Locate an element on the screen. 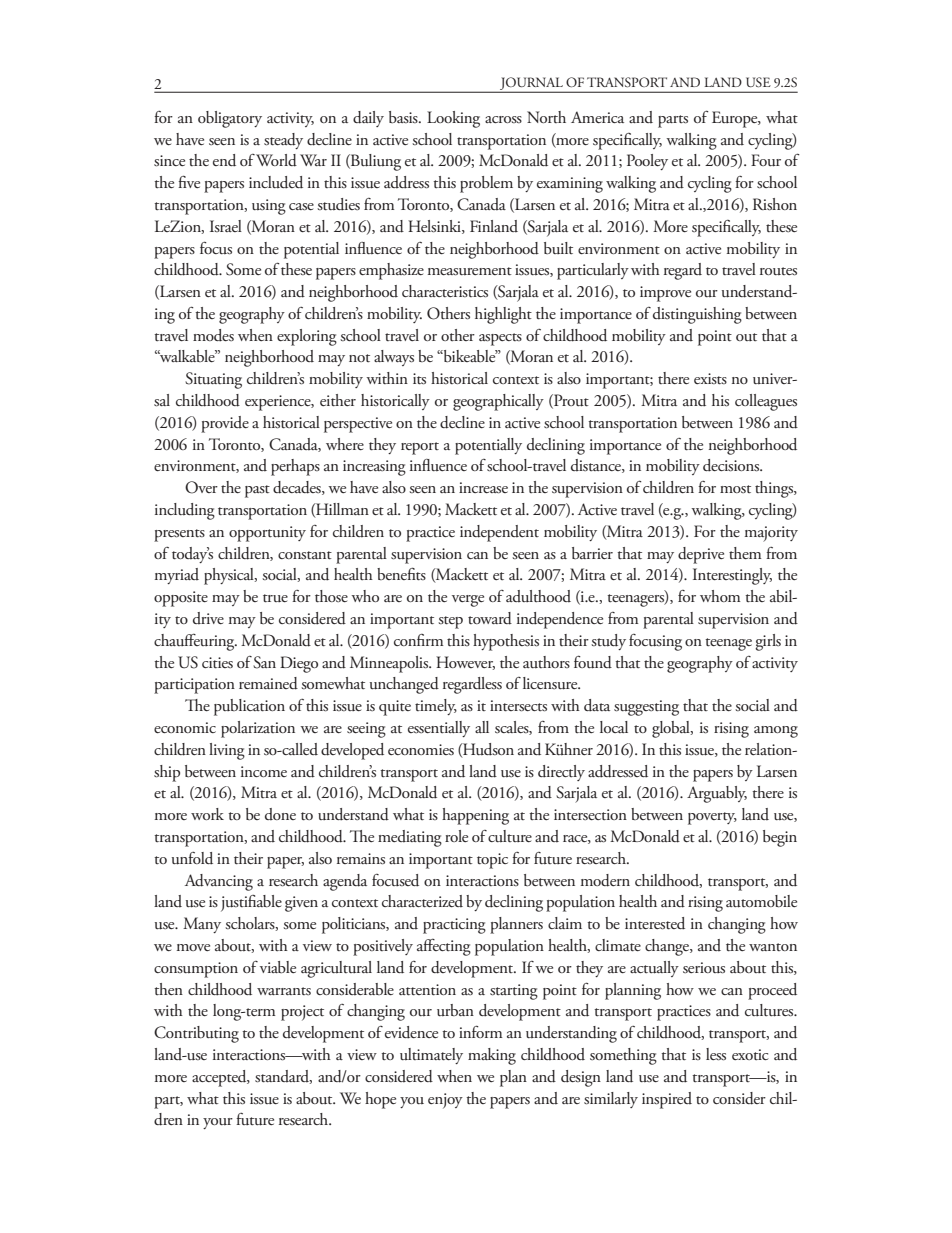  enjoy is located at coordinates (445, 1101).
